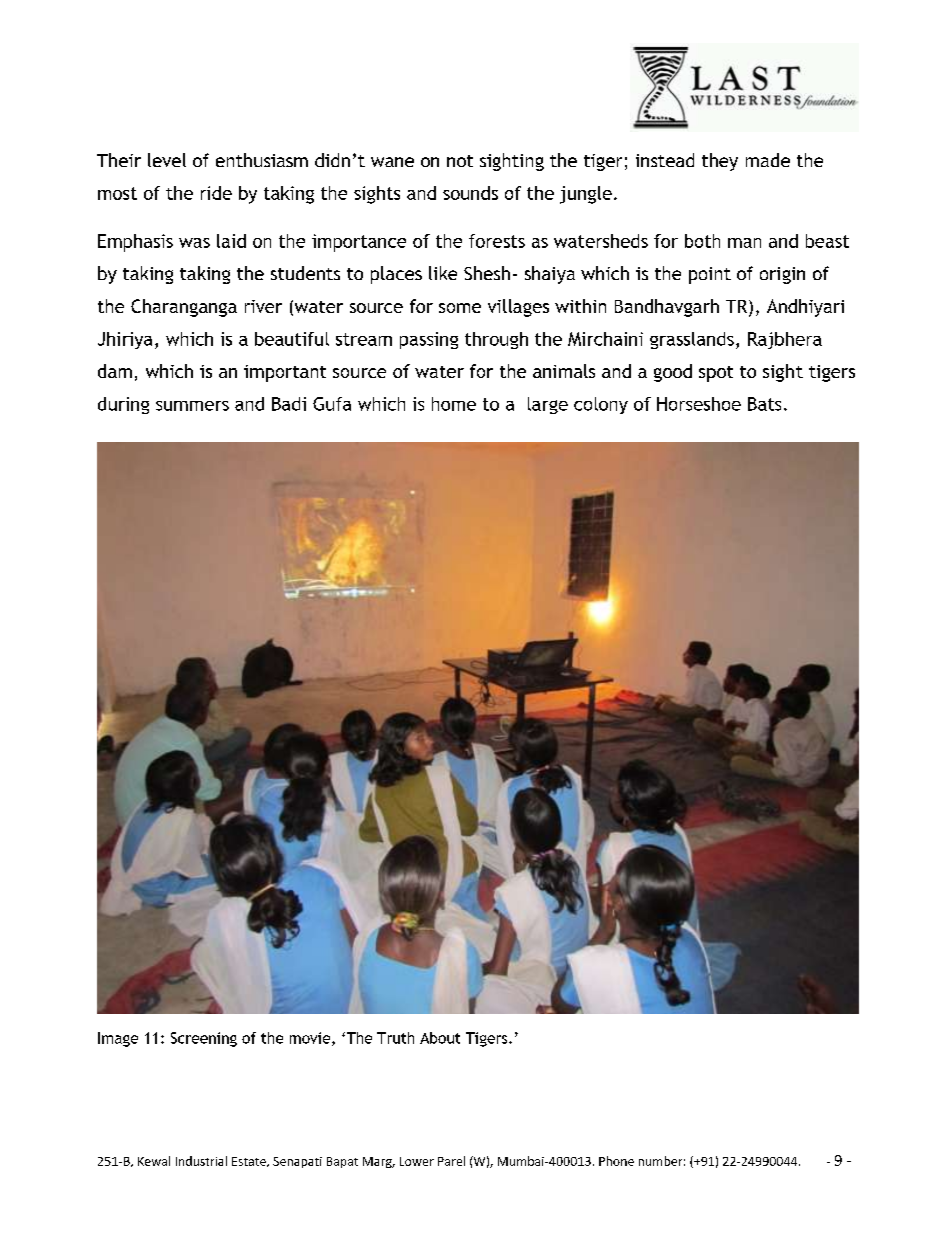 This document has height=1233, width=952. What do you see at coordinates (616, 1161) in the document?
I see `Phone` at bounding box center [616, 1161].
